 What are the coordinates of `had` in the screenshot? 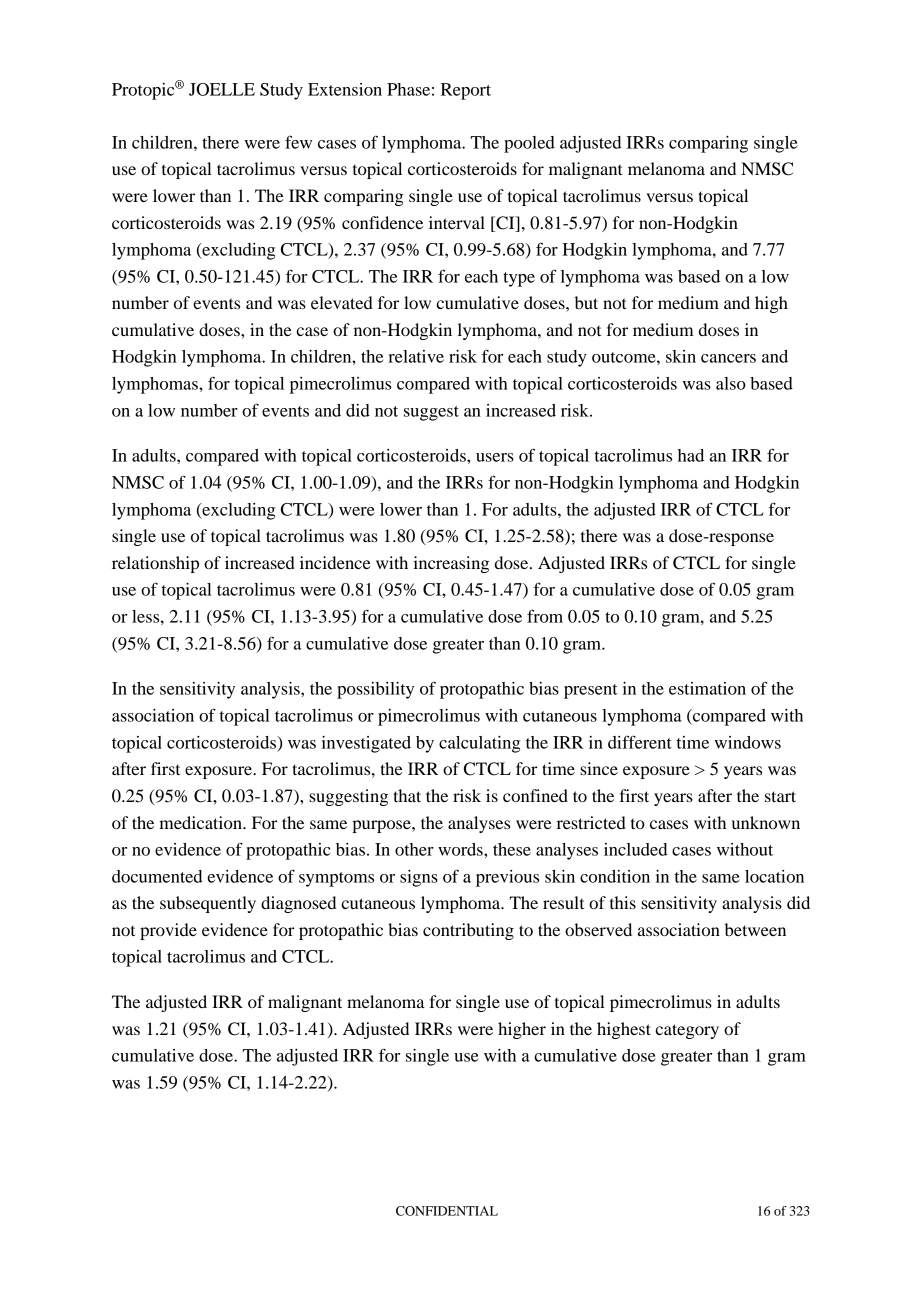 It's located at (691, 455).
